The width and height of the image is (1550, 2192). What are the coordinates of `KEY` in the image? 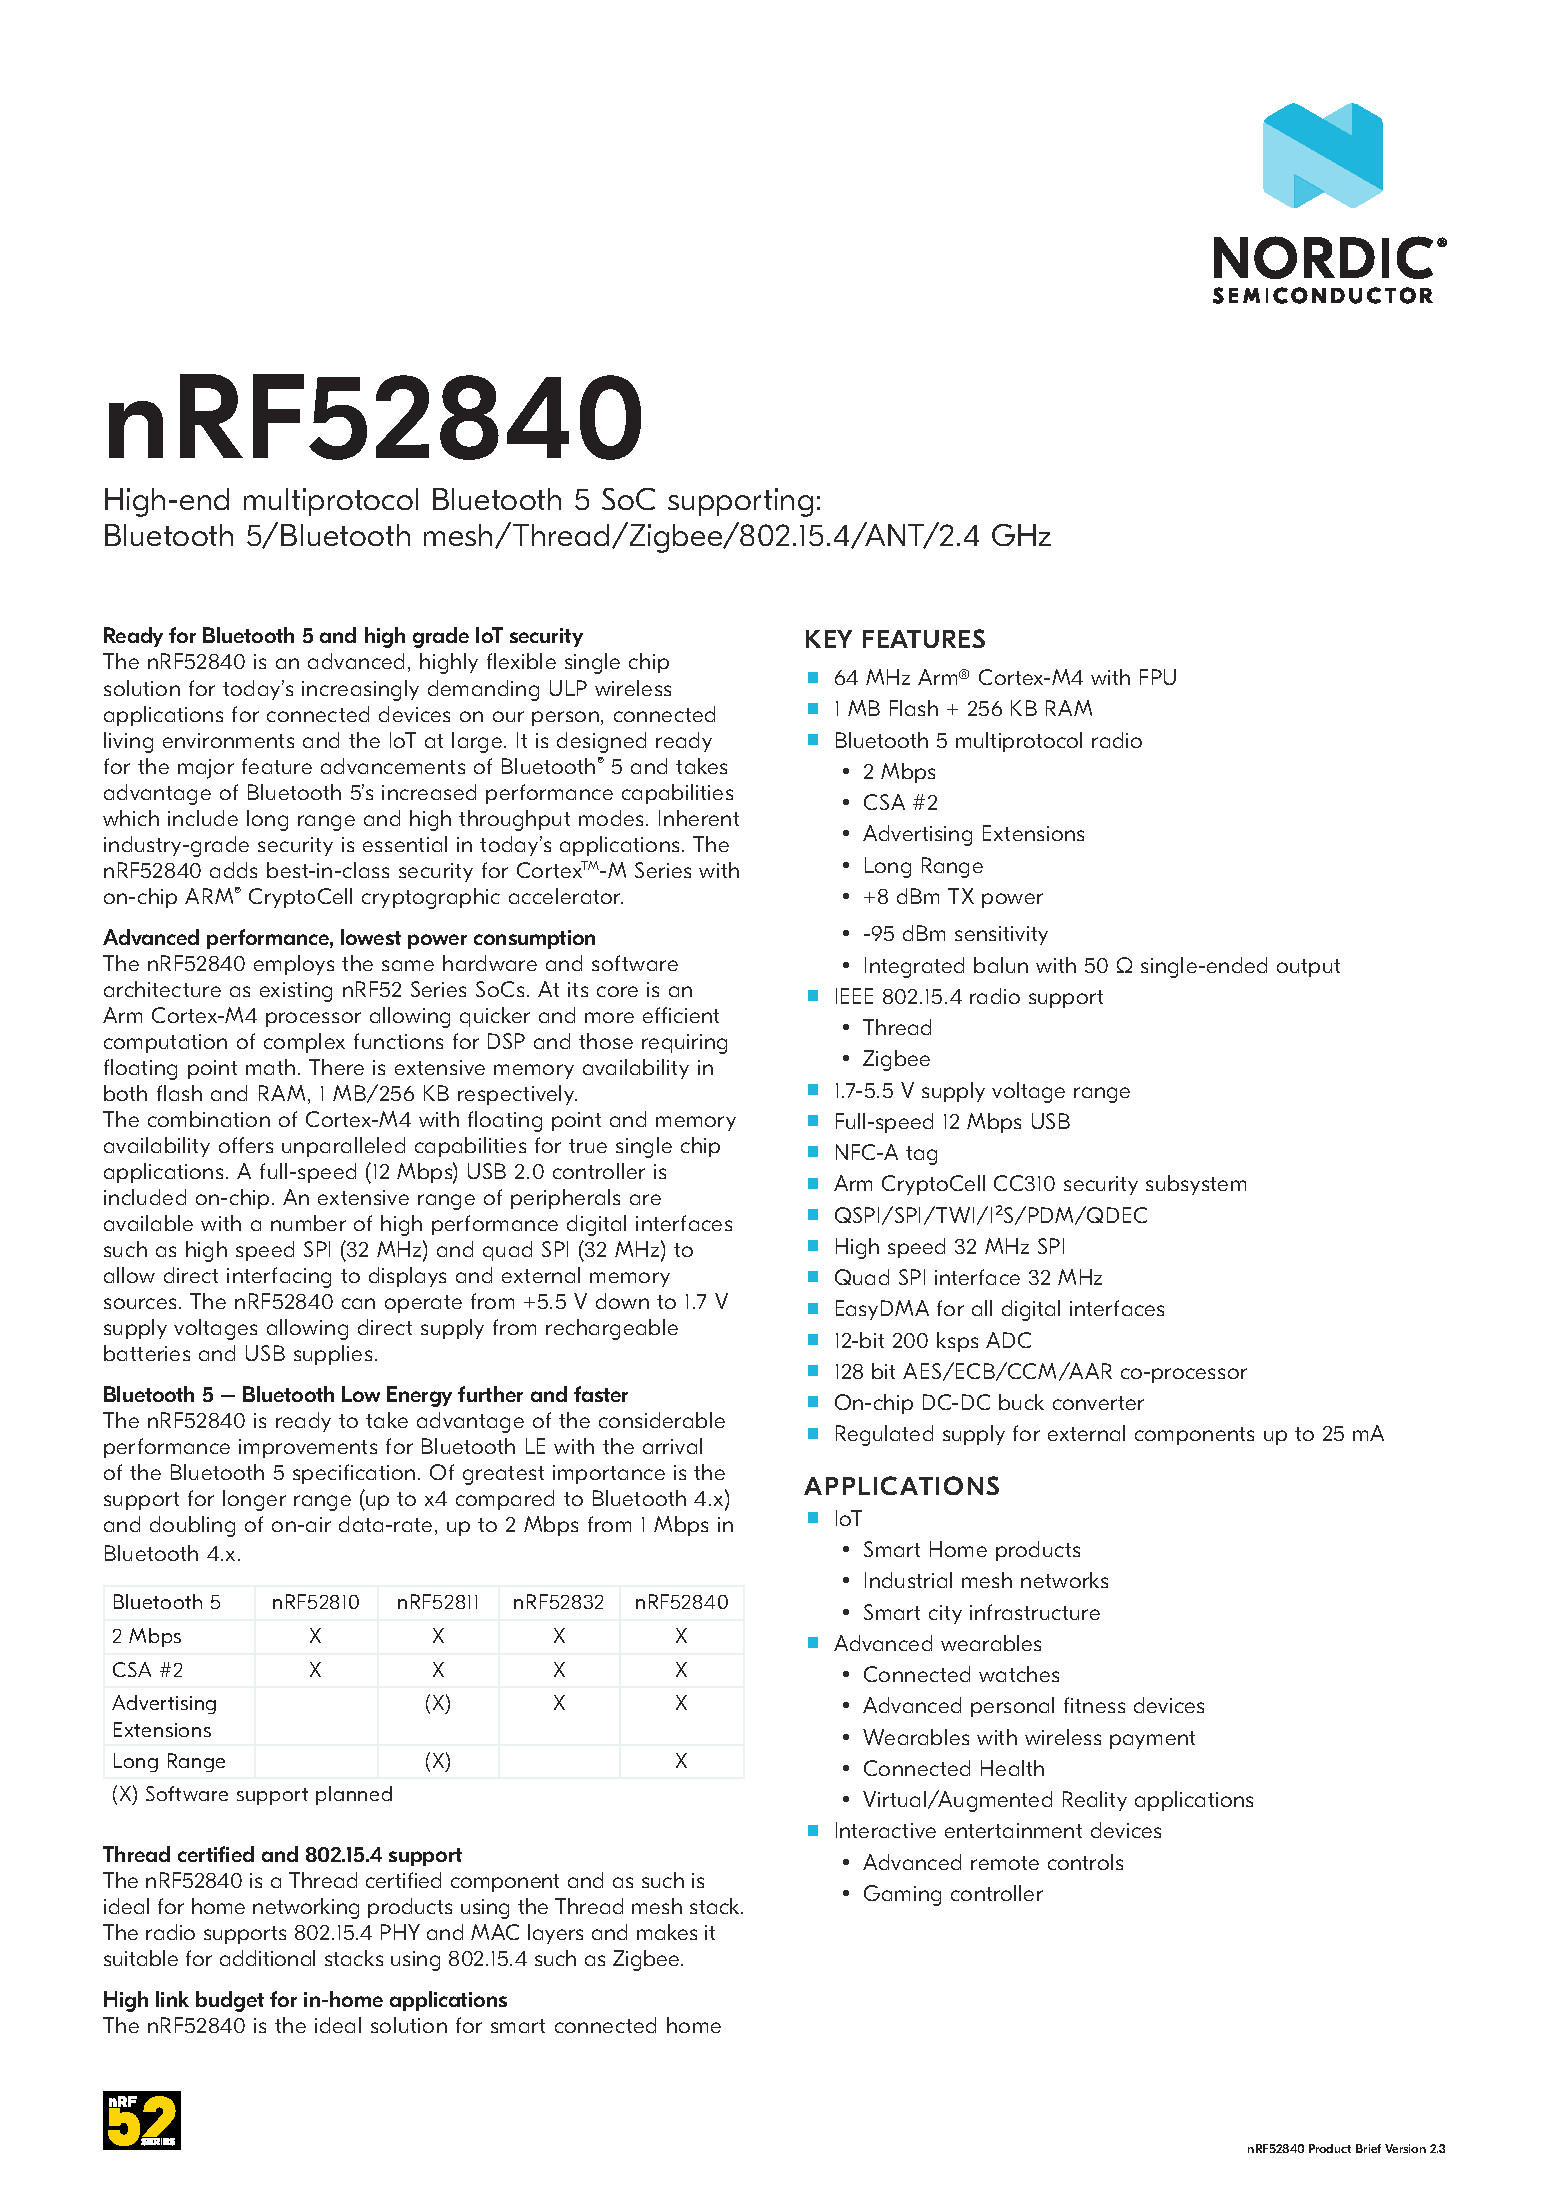 It's located at (829, 639).
